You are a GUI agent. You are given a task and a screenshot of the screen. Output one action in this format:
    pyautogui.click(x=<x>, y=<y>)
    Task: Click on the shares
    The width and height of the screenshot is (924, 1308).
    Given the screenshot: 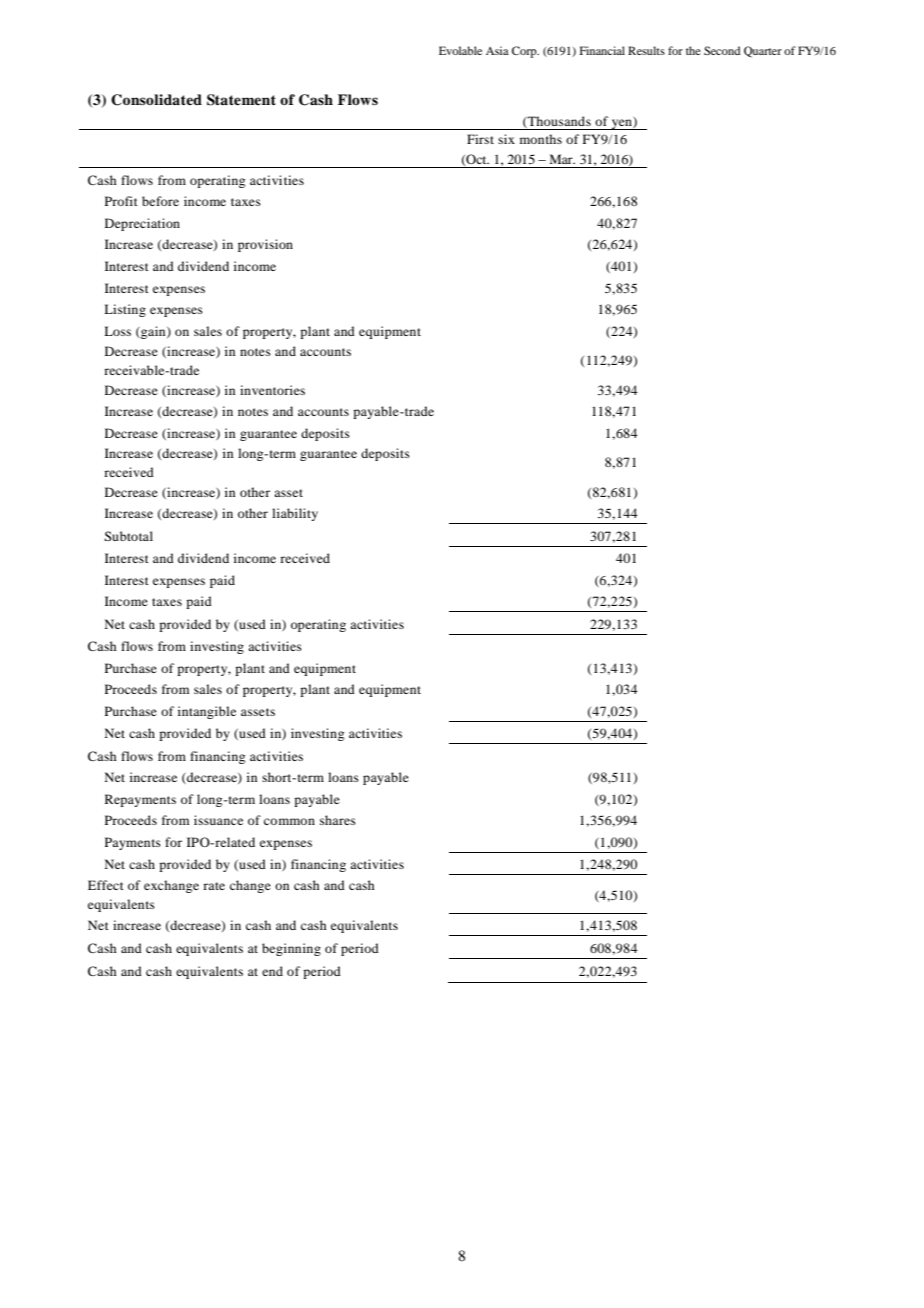 What is the action you would take?
    pyautogui.click(x=338, y=820)
